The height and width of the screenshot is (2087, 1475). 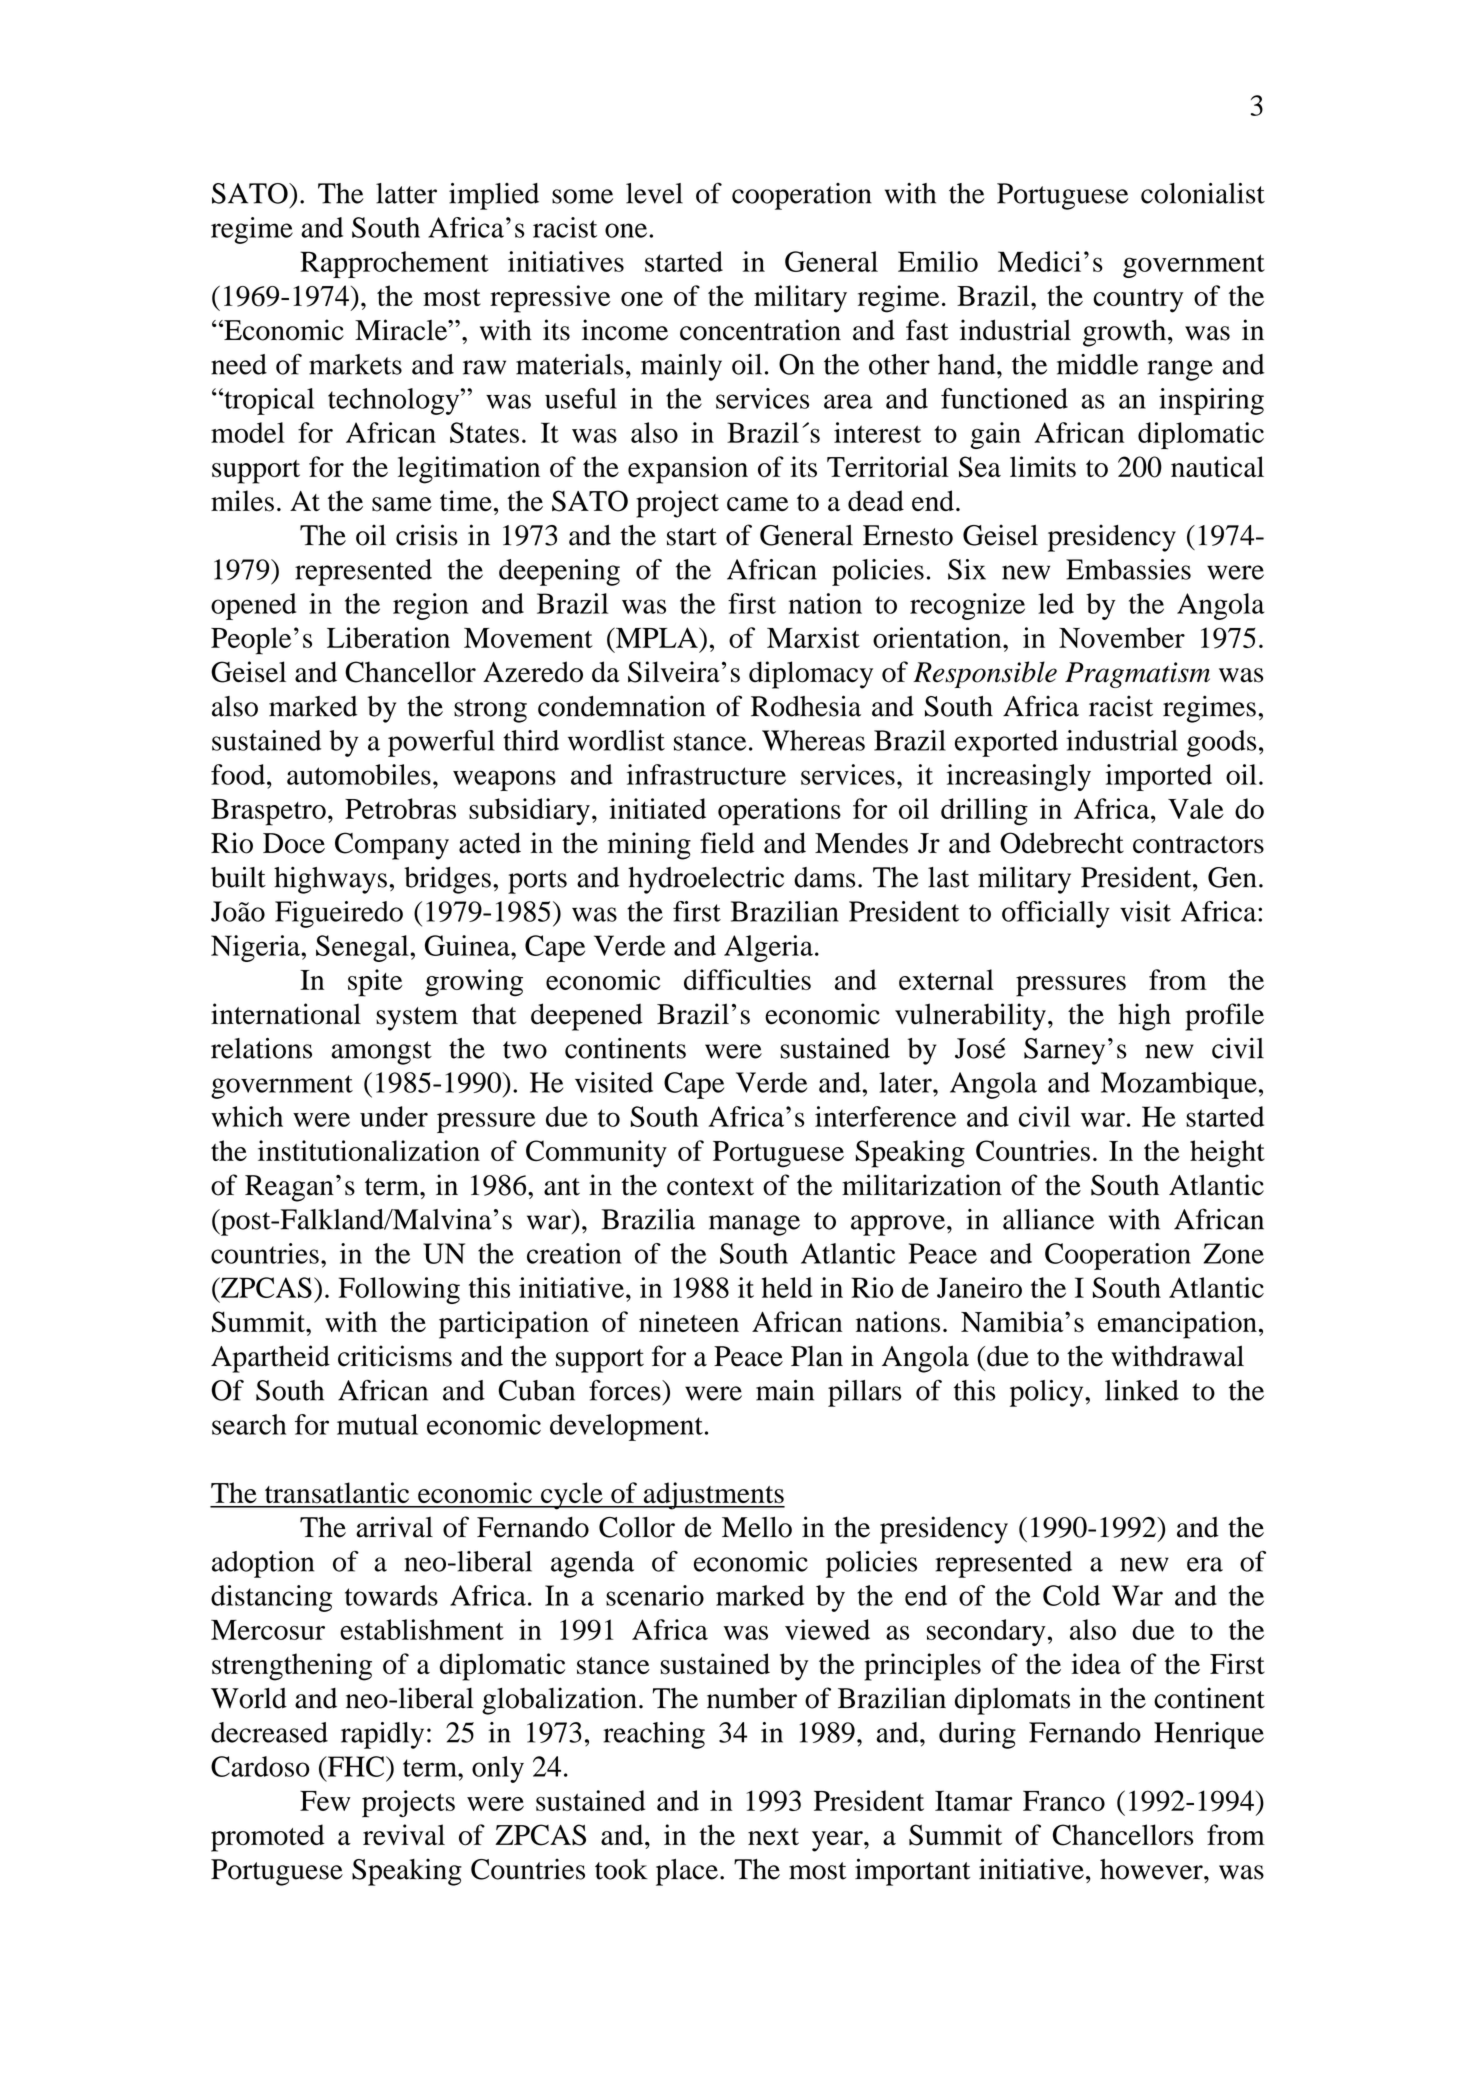 I want to click on difficulties, so click(x=747, y=979).
